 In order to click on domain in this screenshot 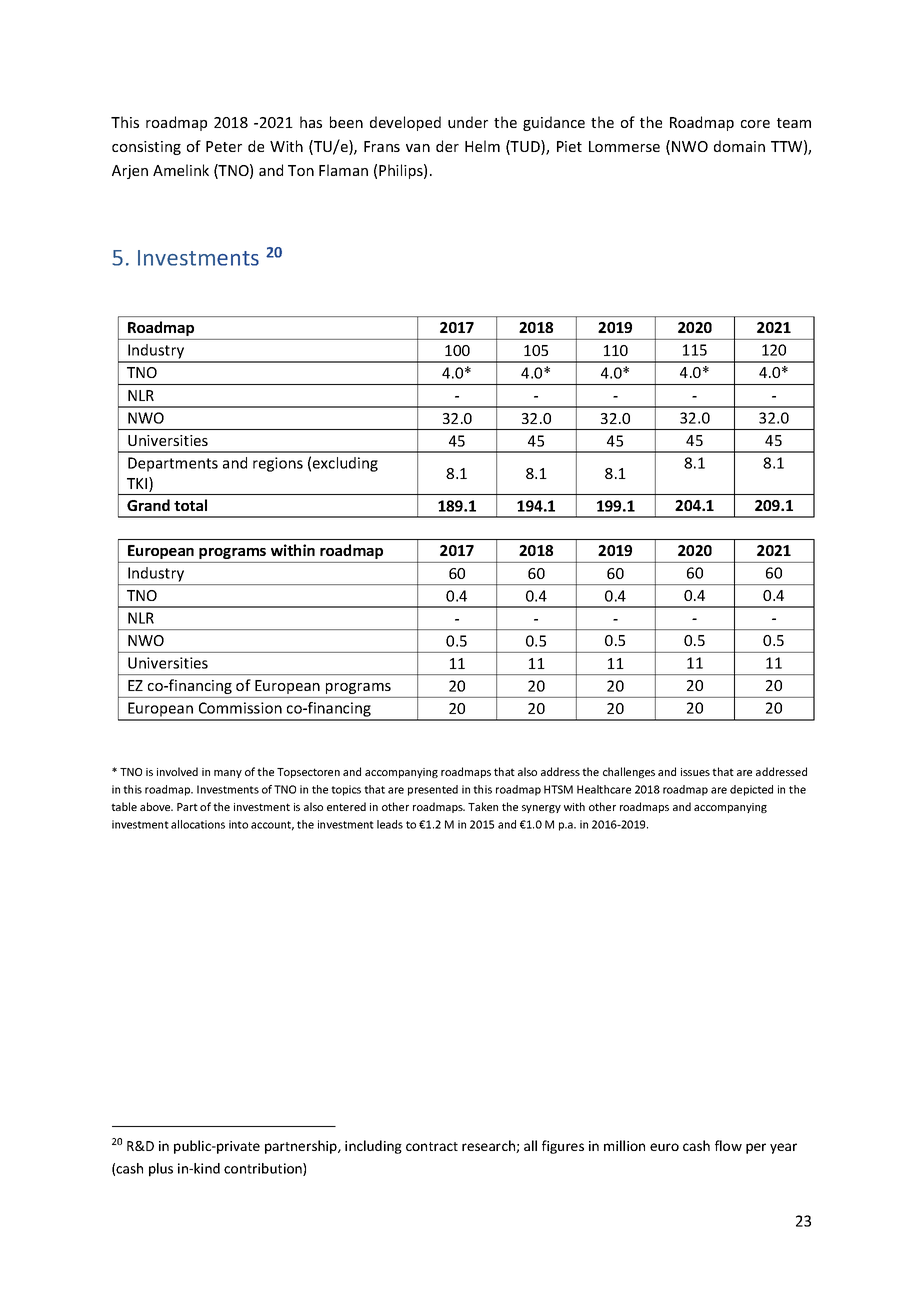, I will do `click(739, 146)`.
